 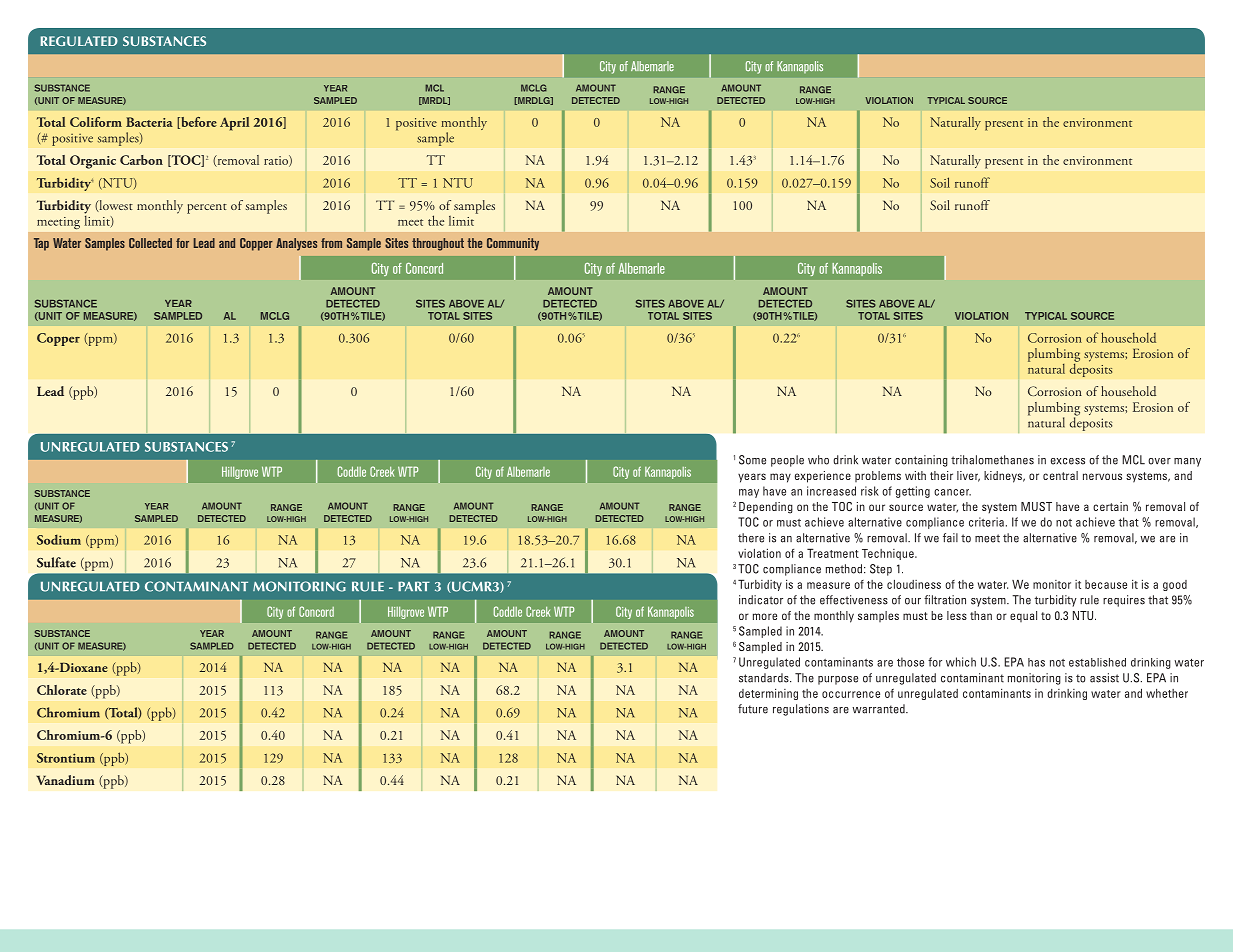 What do you see at coordinates (198, 123) in the document?
I see `before` at bounding box center [198, 123].
